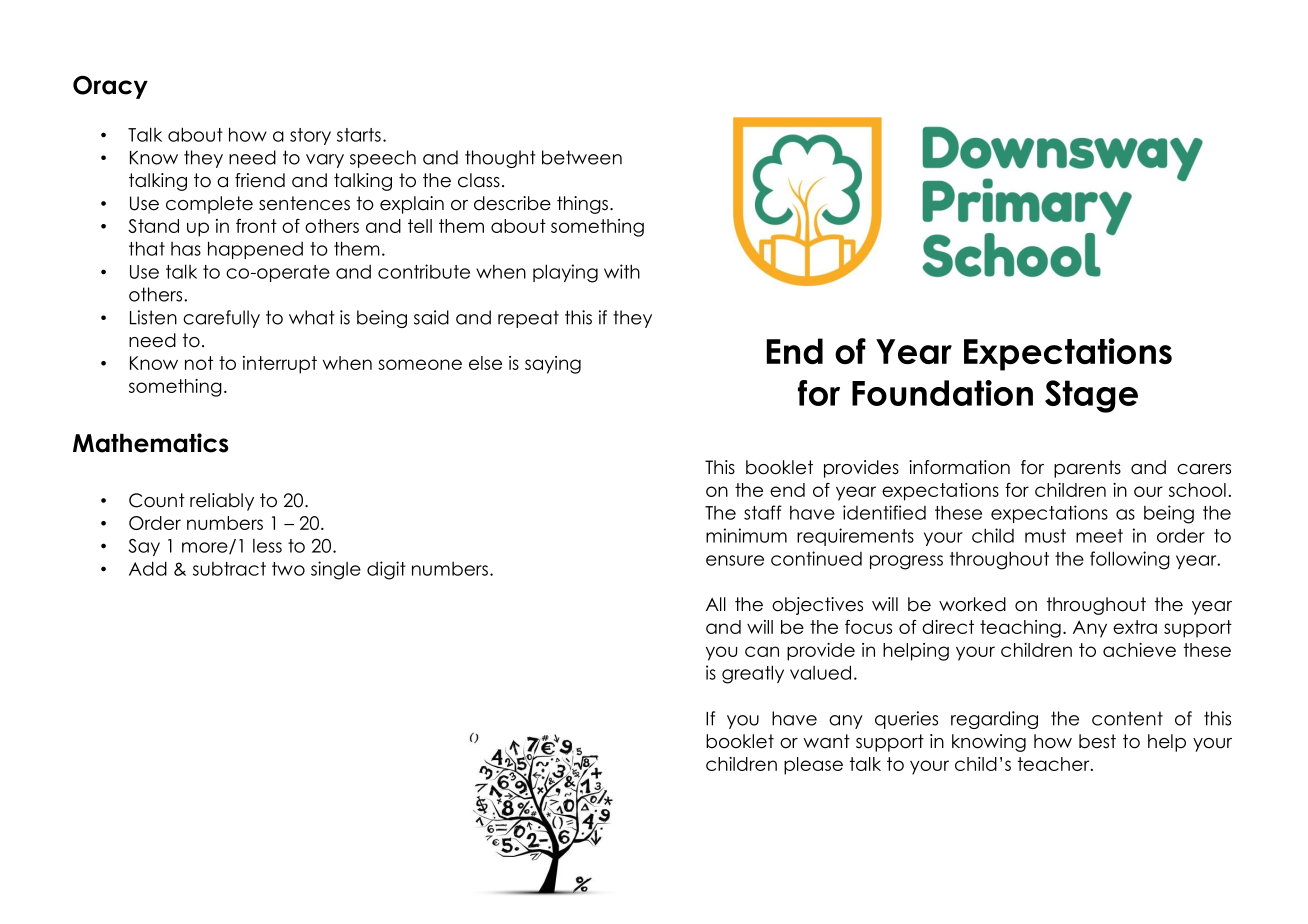  Describe the element at coordinates (553, 365) in the image. I see `saying` at that location.
